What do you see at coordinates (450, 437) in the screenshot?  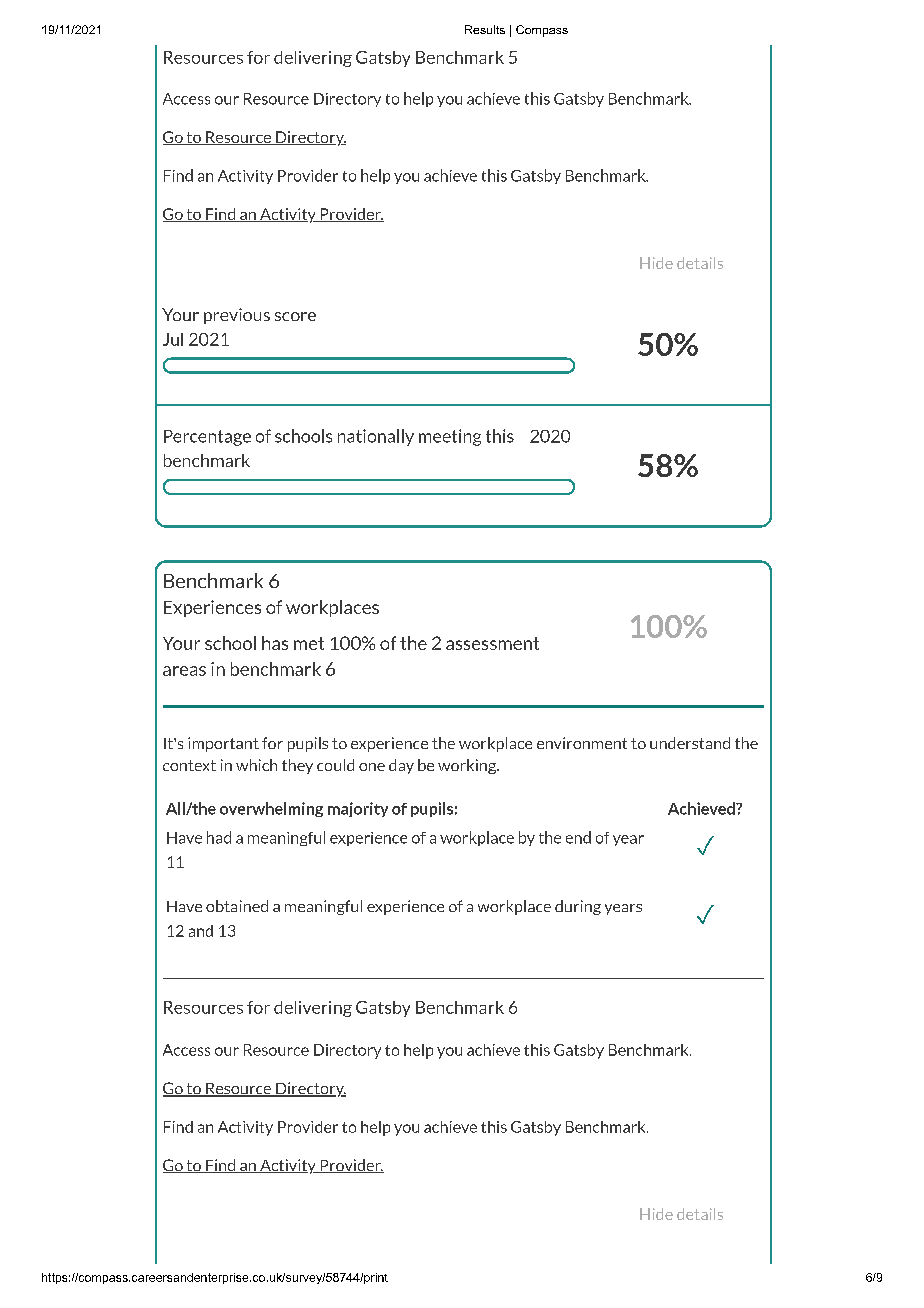 I see `meeting` at bounding box center [450, 437].
